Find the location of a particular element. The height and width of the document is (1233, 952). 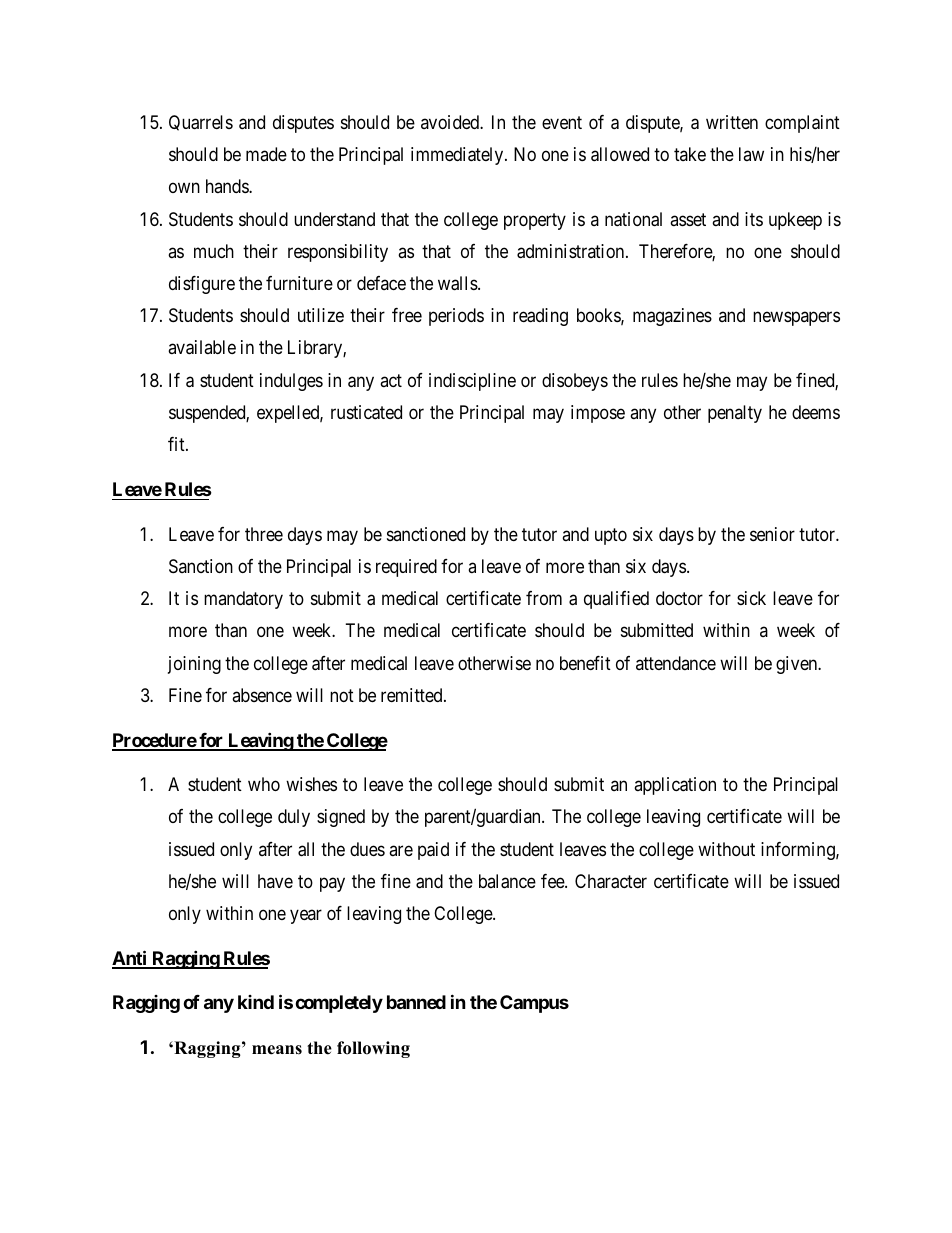

have is located at coordinates (275, 881).
